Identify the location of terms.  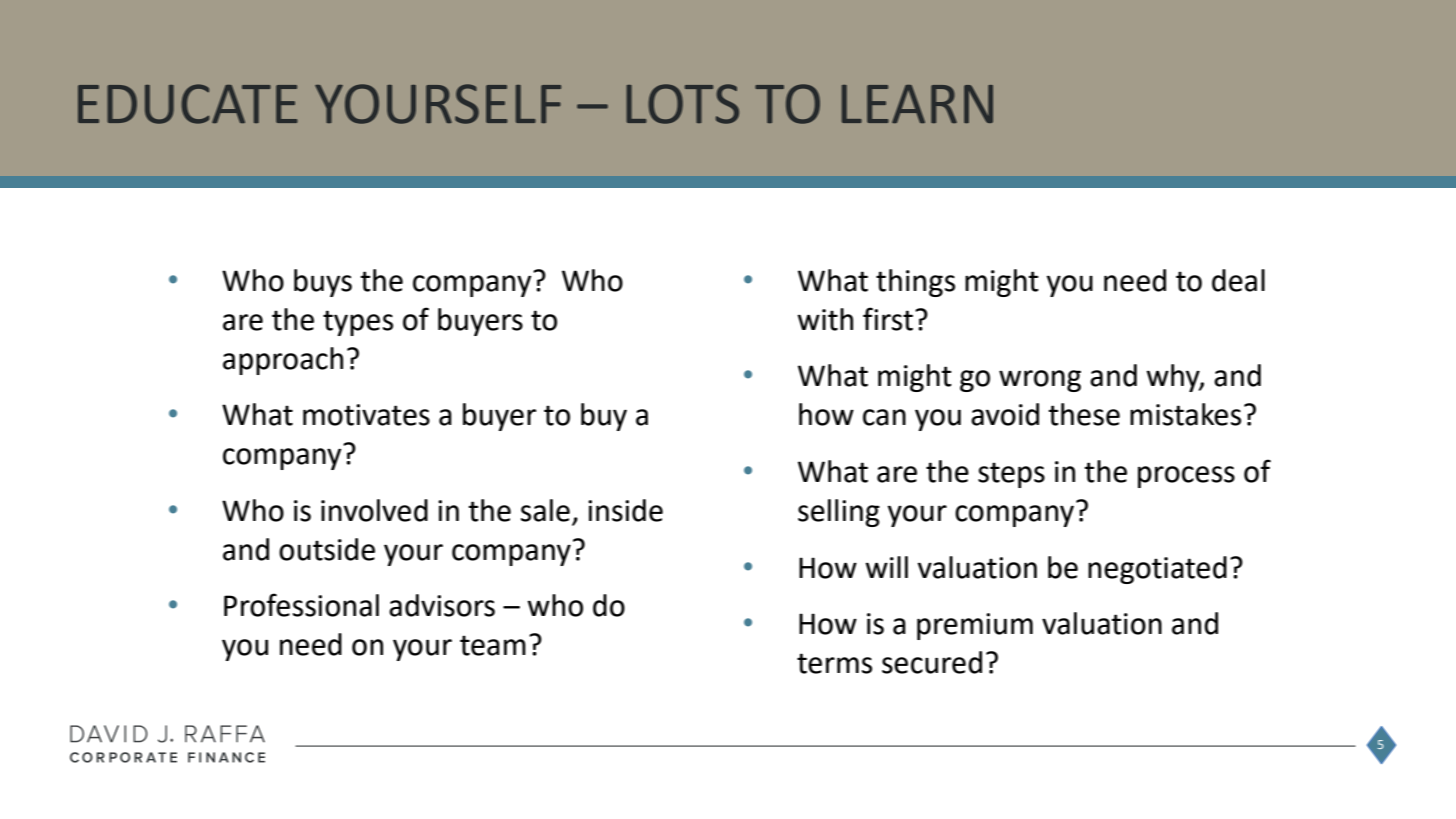
(834, 663).
